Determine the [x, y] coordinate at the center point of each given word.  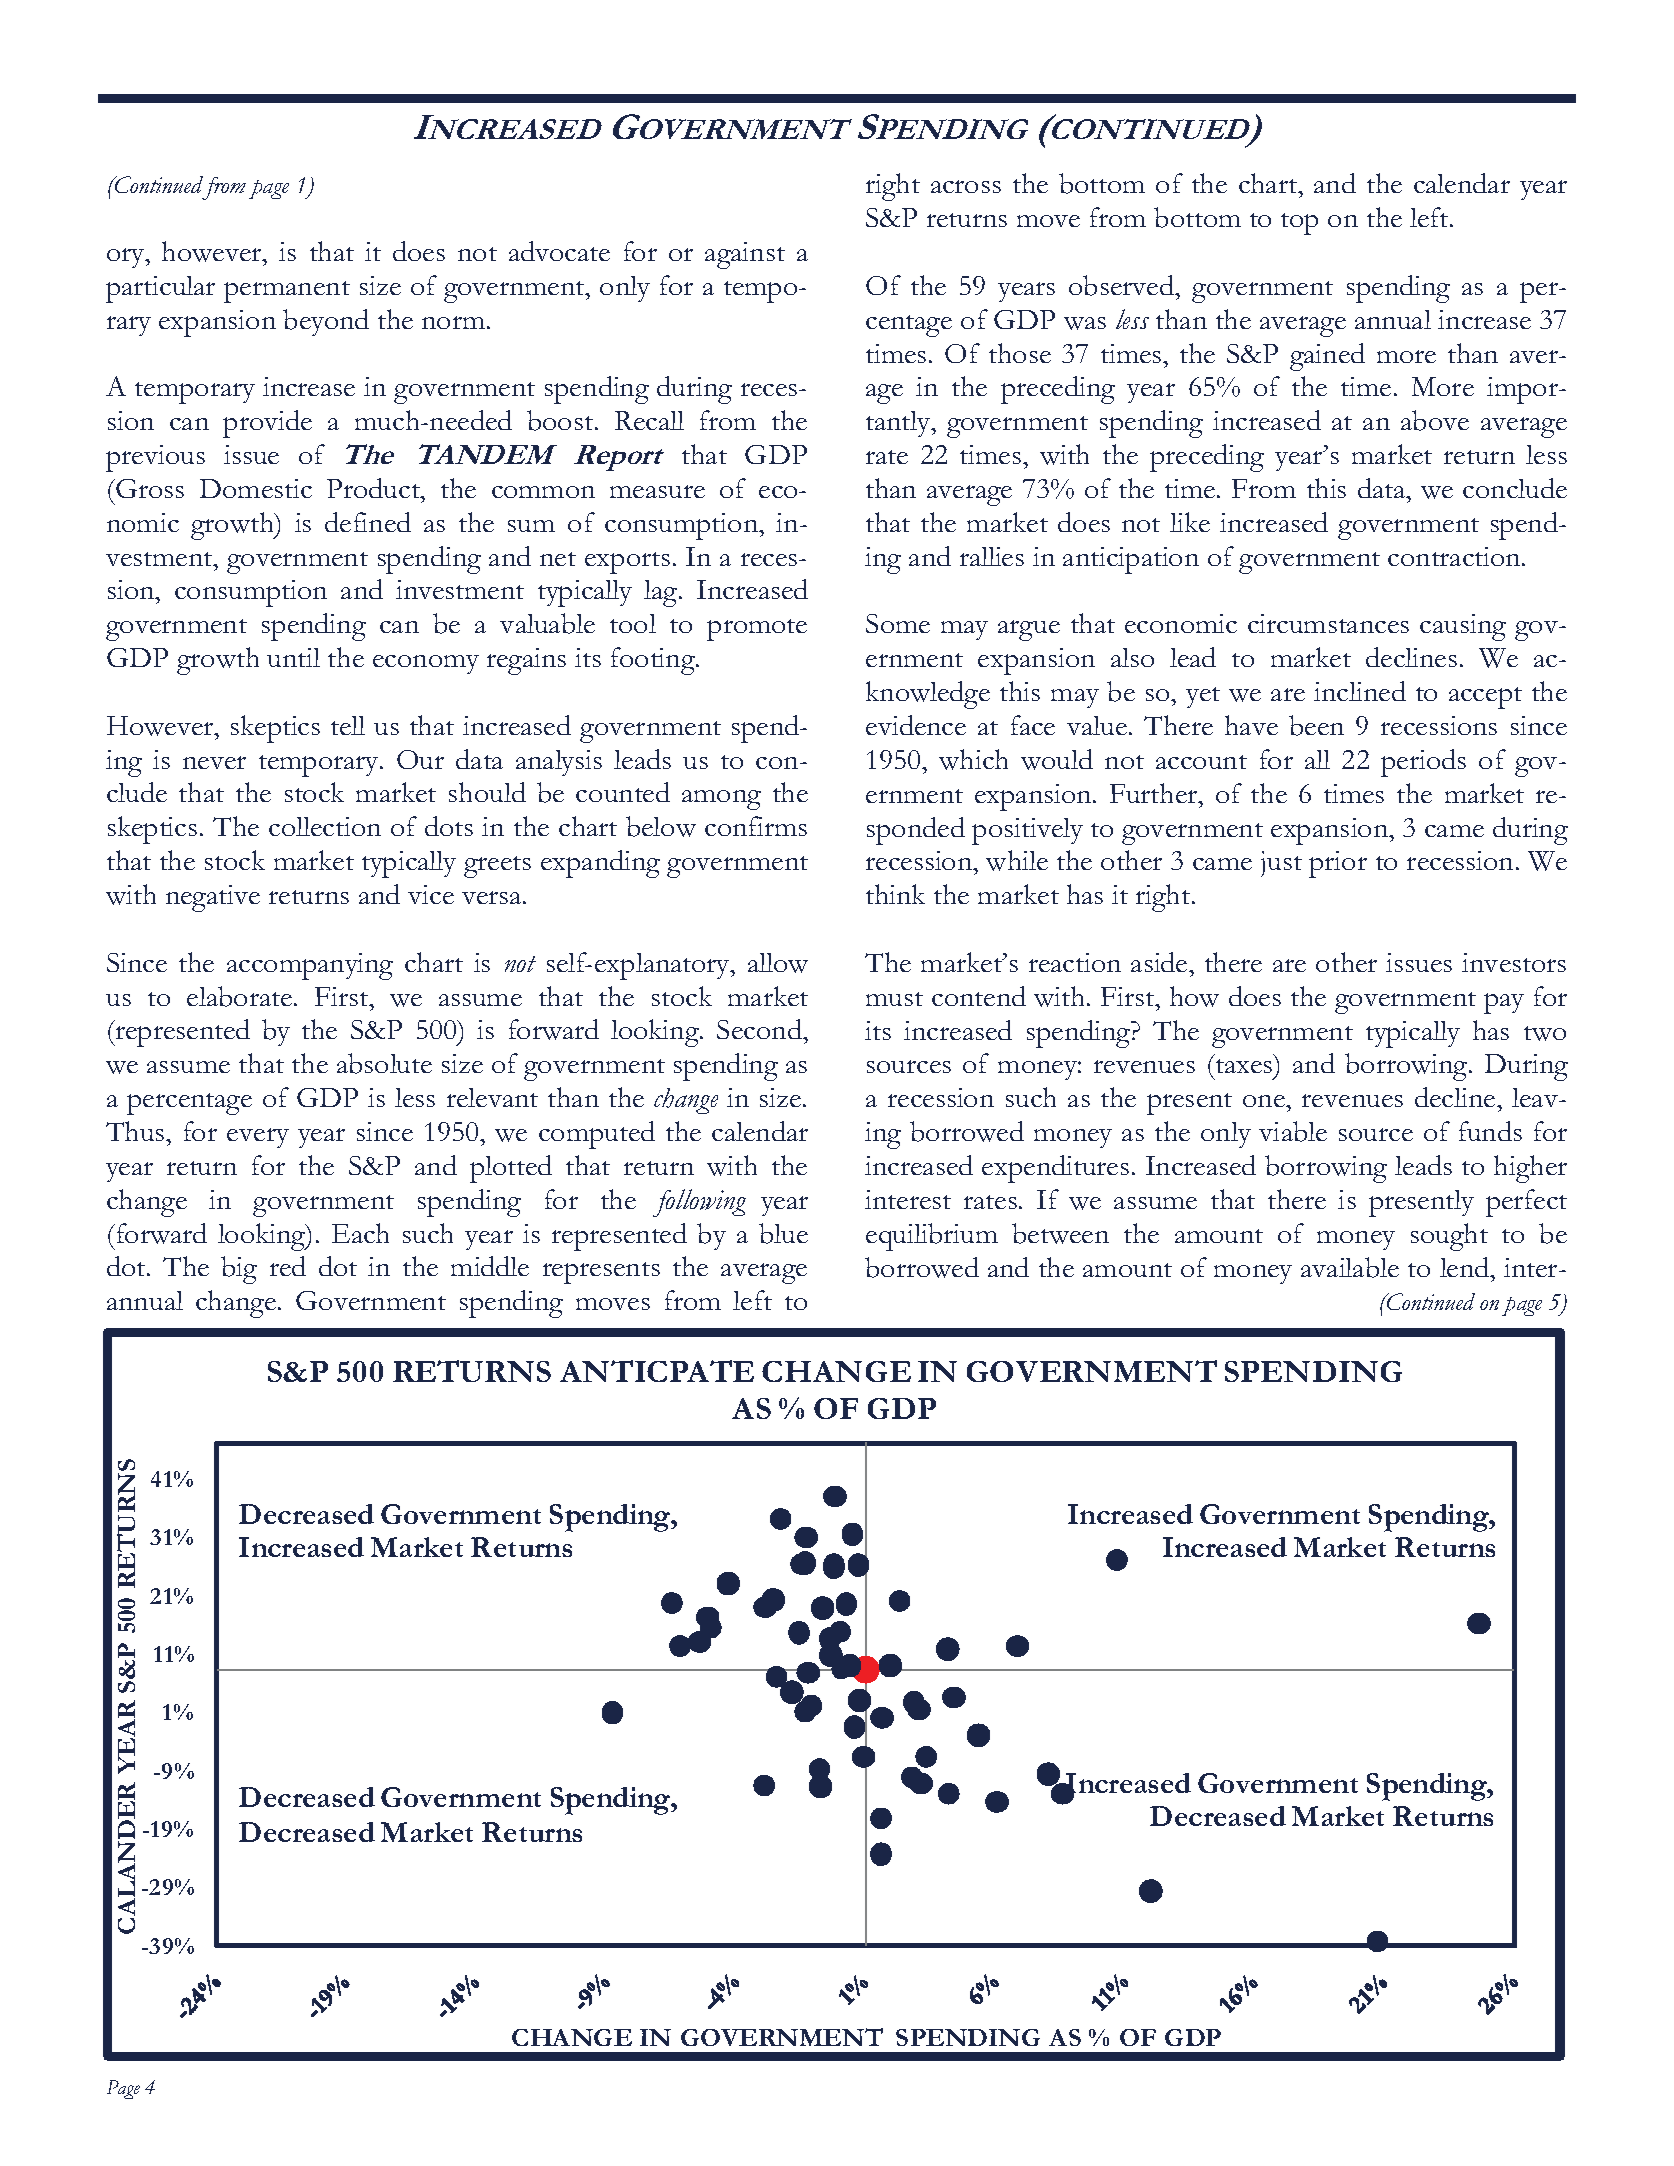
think [895, 894]
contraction [1455, 556]
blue [783, 1233]
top [1299, 224]
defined [368, 522]
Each [360, 1233]
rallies [992, 556]
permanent [287, 292]
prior [1338, 864]
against [745, 255]
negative [213, 898]
